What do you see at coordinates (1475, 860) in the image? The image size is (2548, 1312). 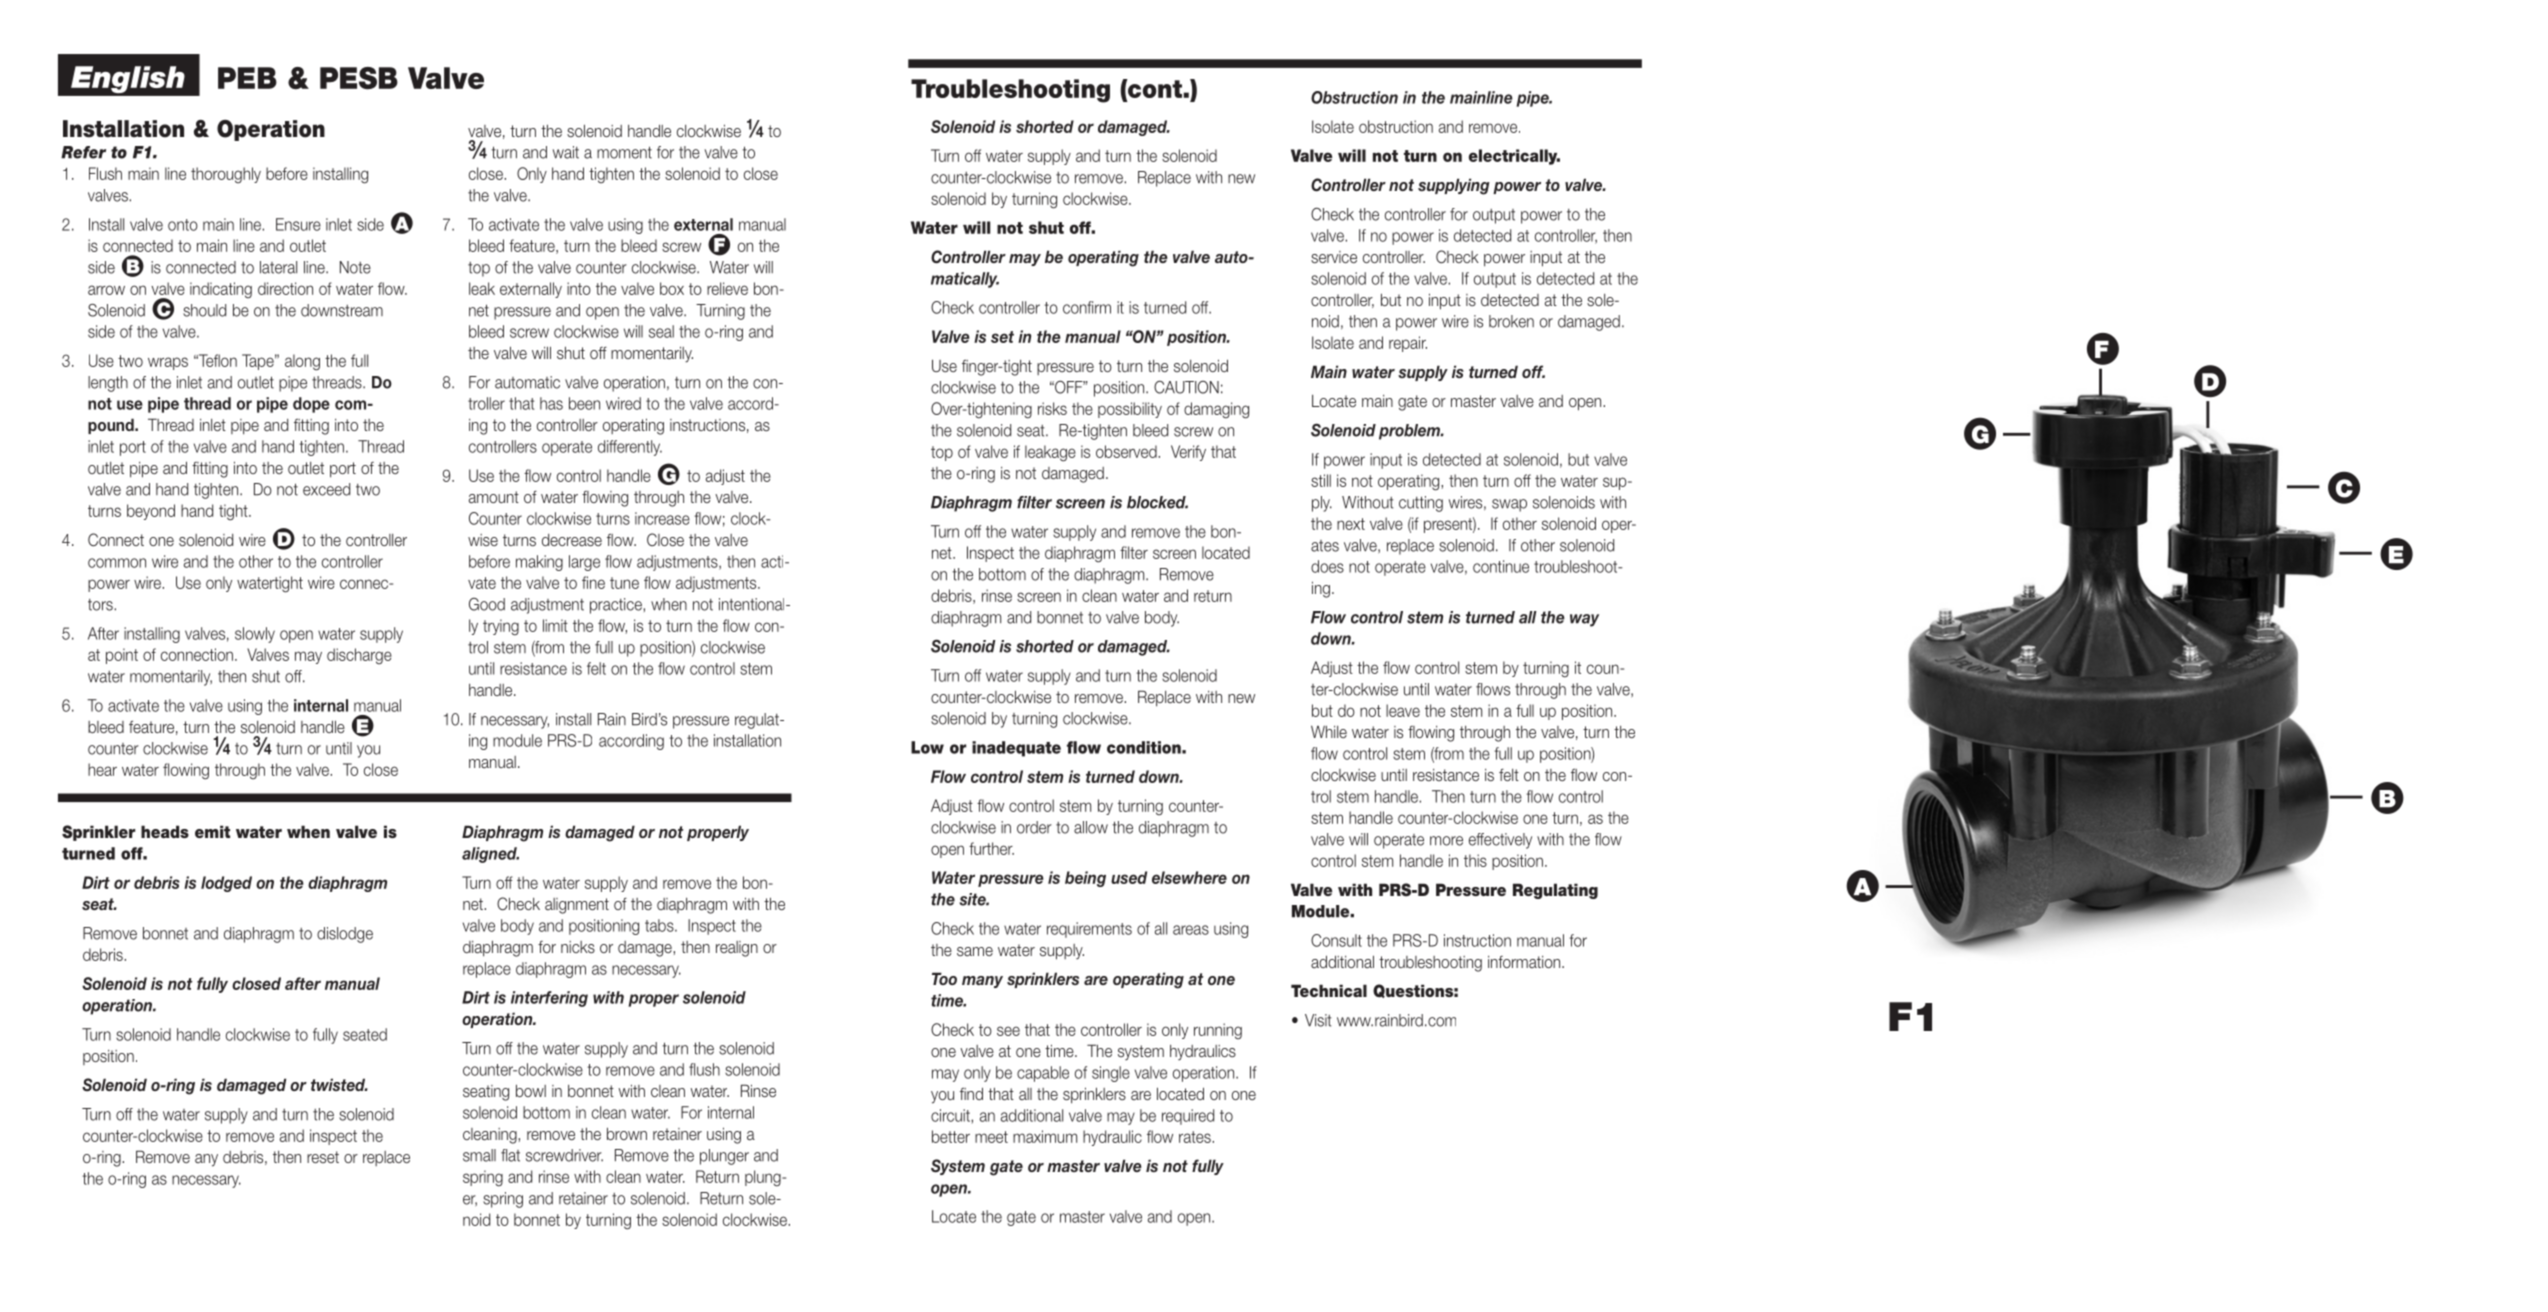 I see `this` at bounding box center [1475, 860].
